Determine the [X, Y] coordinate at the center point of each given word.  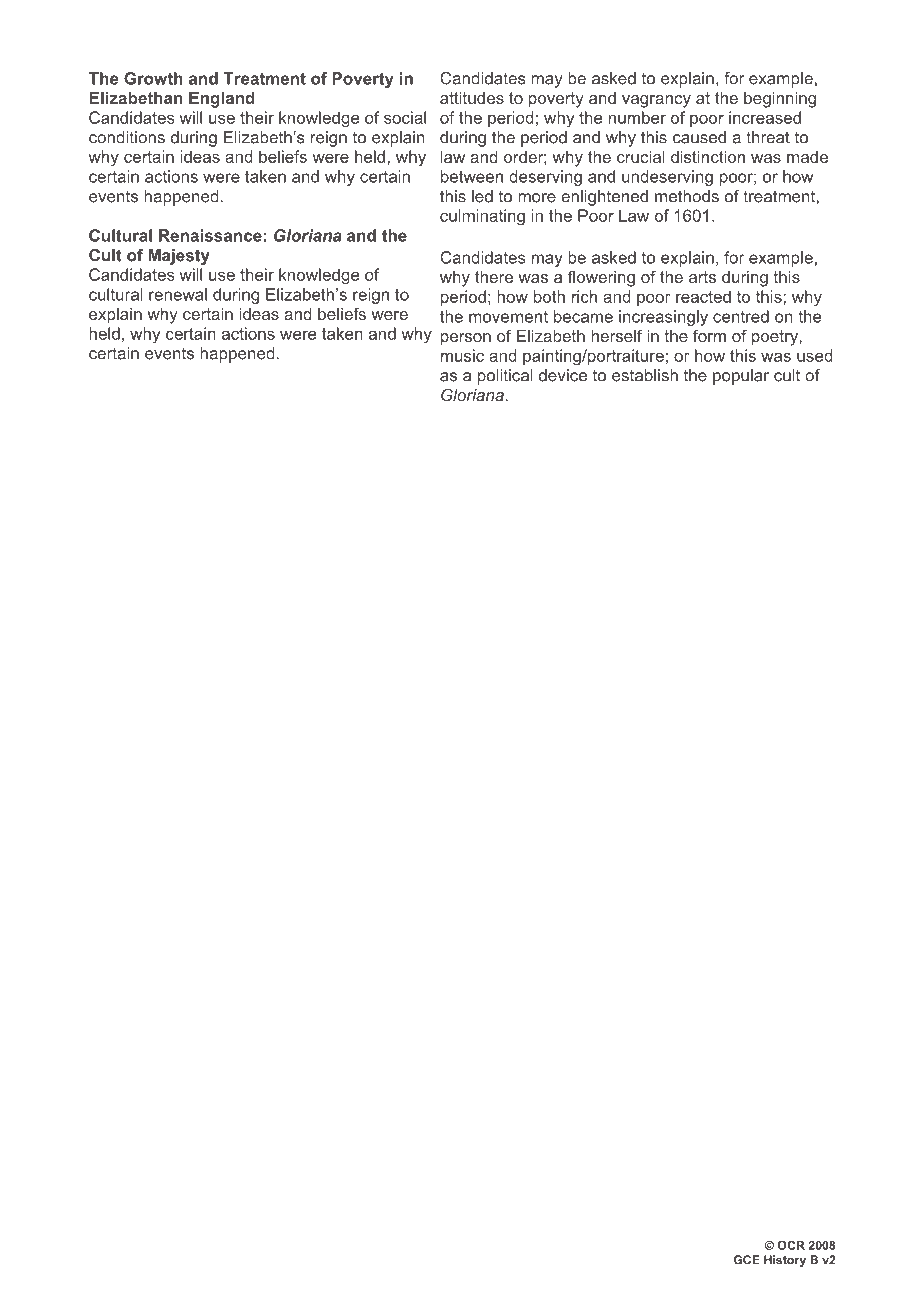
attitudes [472, 98]
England [222, 100]
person [466, 339]
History [785, 1261]
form [709, 335]
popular [741, 377]
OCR [791, 1245]
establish [645, 375]
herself [616, 335]
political [505, 377]
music [462, 355]
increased [765, 117]
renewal [178, 294]
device [563, 375]
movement [508, 317]
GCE [747, 1260]
